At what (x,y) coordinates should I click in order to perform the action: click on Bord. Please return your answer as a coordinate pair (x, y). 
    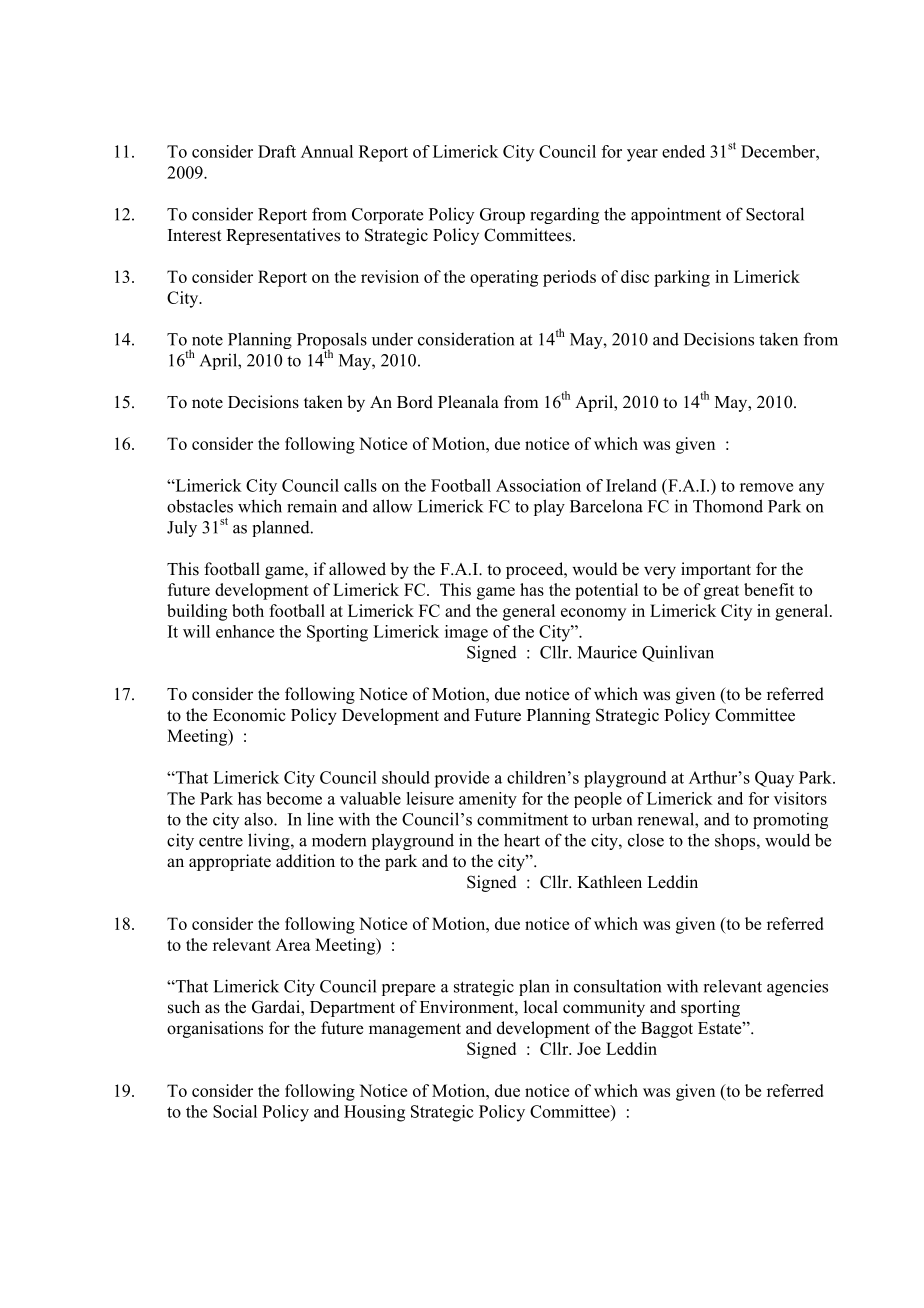
    Looking at the image, I should click on (415, 402).
